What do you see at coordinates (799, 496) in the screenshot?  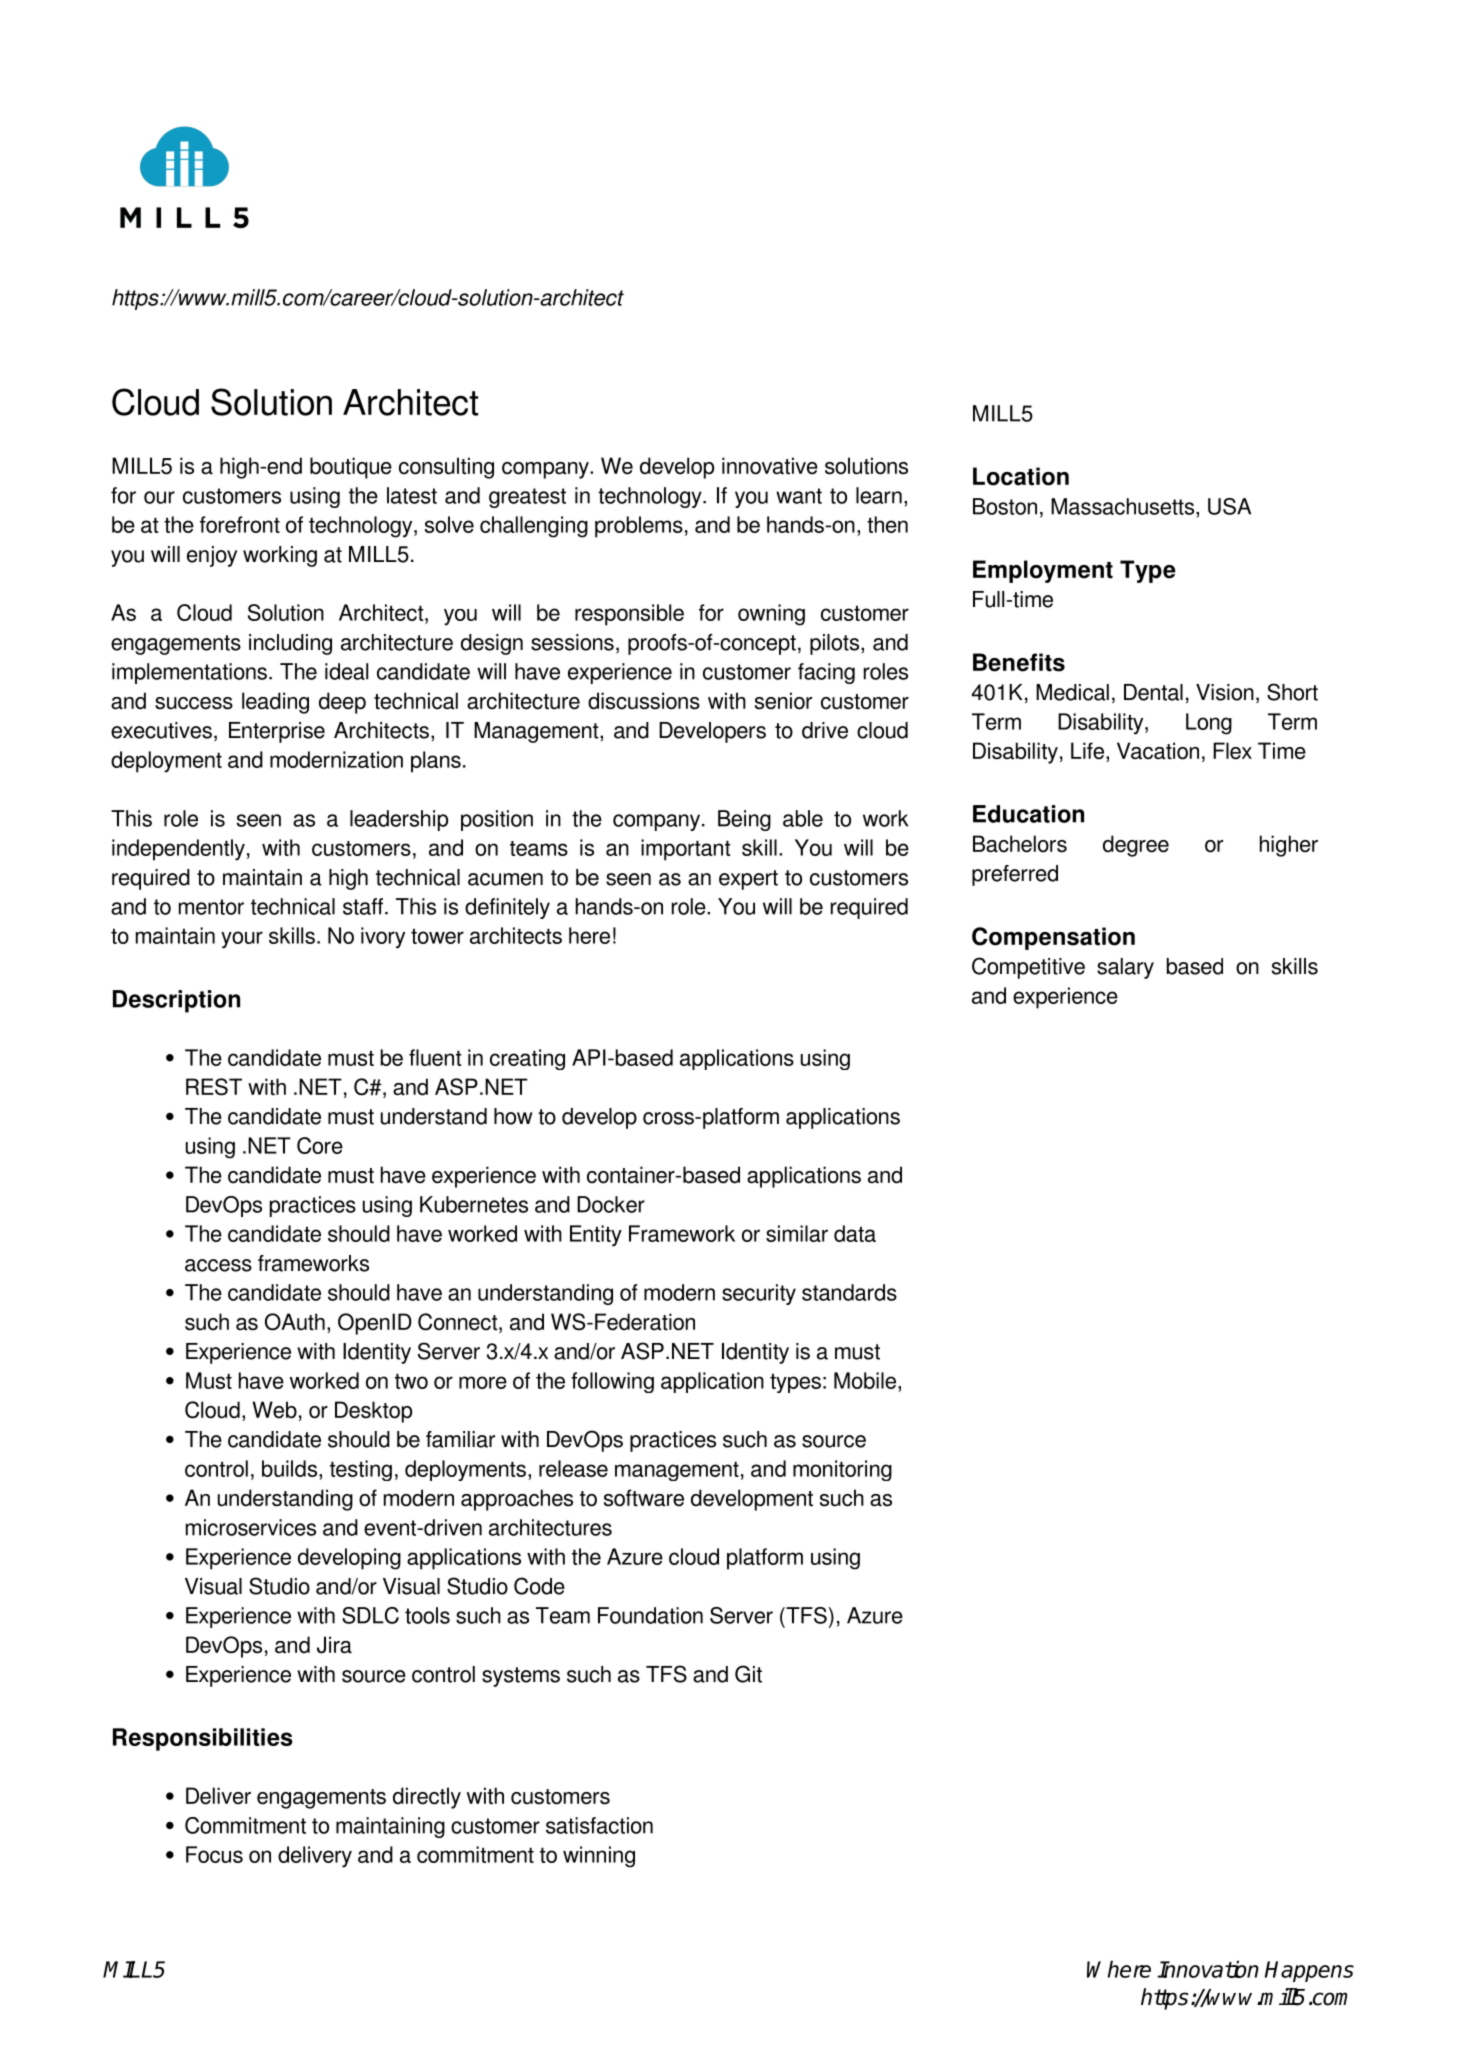 I see `want` at bounding box center [799, 496].
